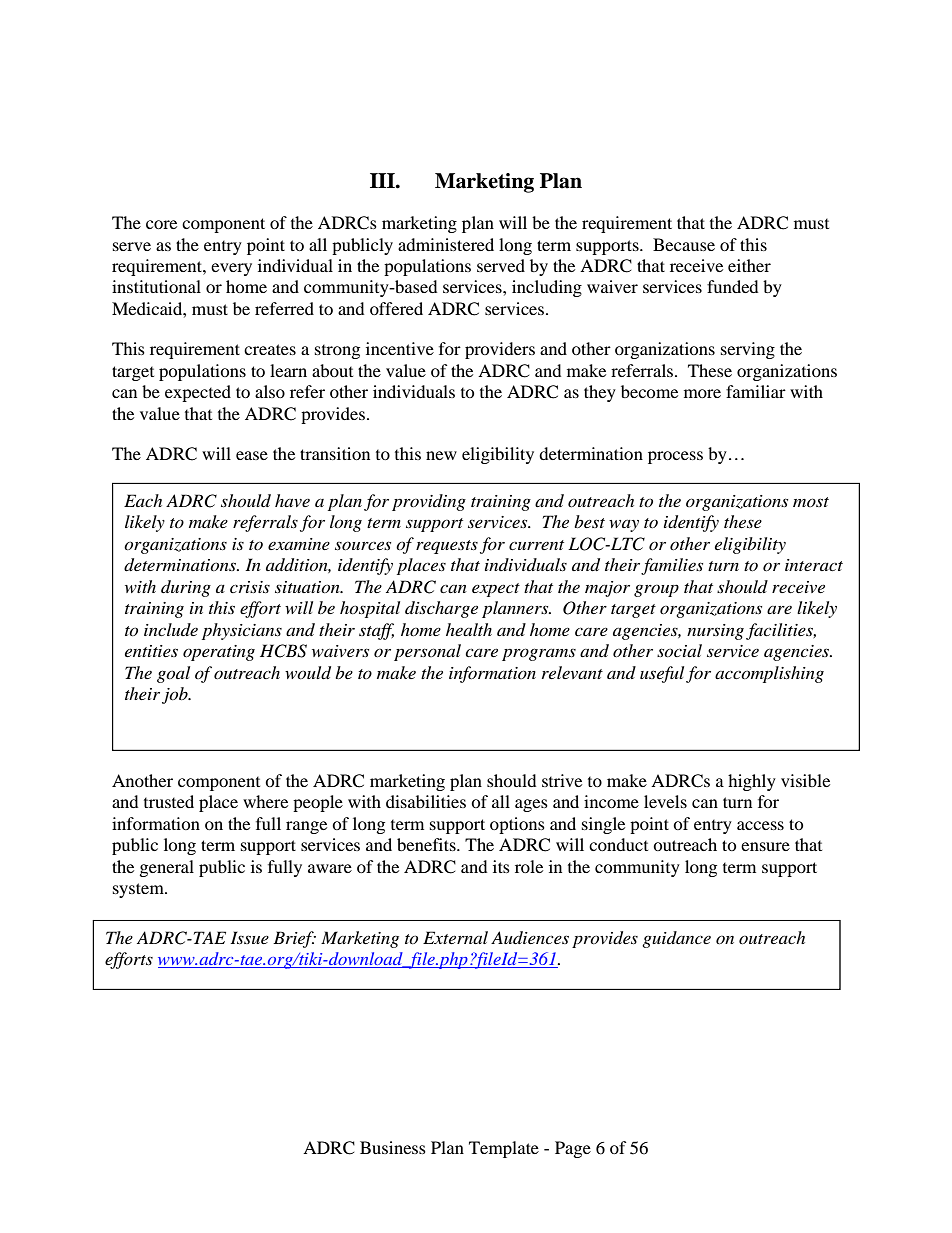 The height and width of the document is (1233, 952). Describe the element at coordinates (446, 244) in the document. I see `administered` at that location.
